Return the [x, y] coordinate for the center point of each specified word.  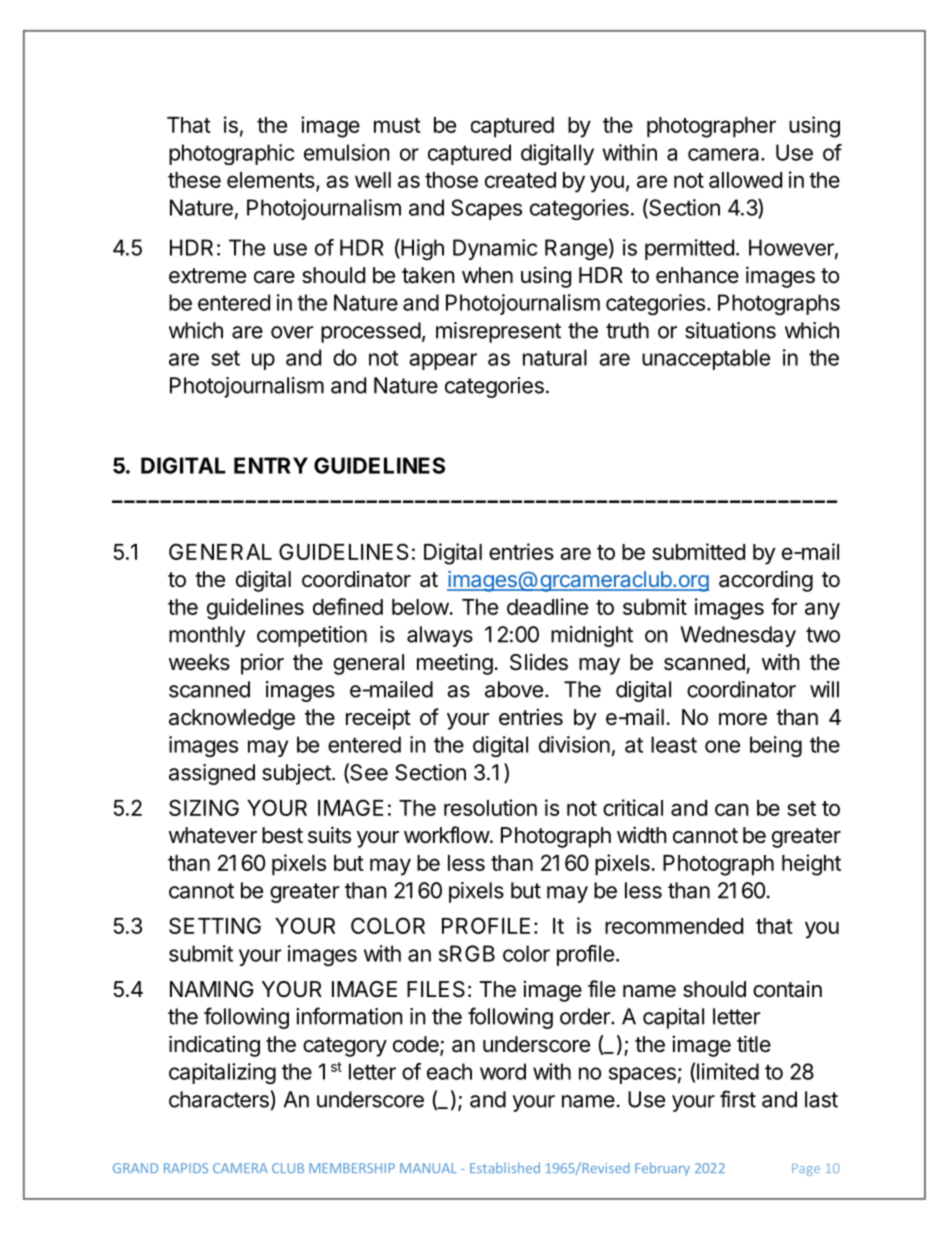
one [722, 746]
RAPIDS [186, 1168]
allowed [745, 180]
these [194, 180]
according [766, 581]
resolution [490, 807]
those [451, 180]
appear [443, 361]
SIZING [204, 807]
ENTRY [271, 465]
